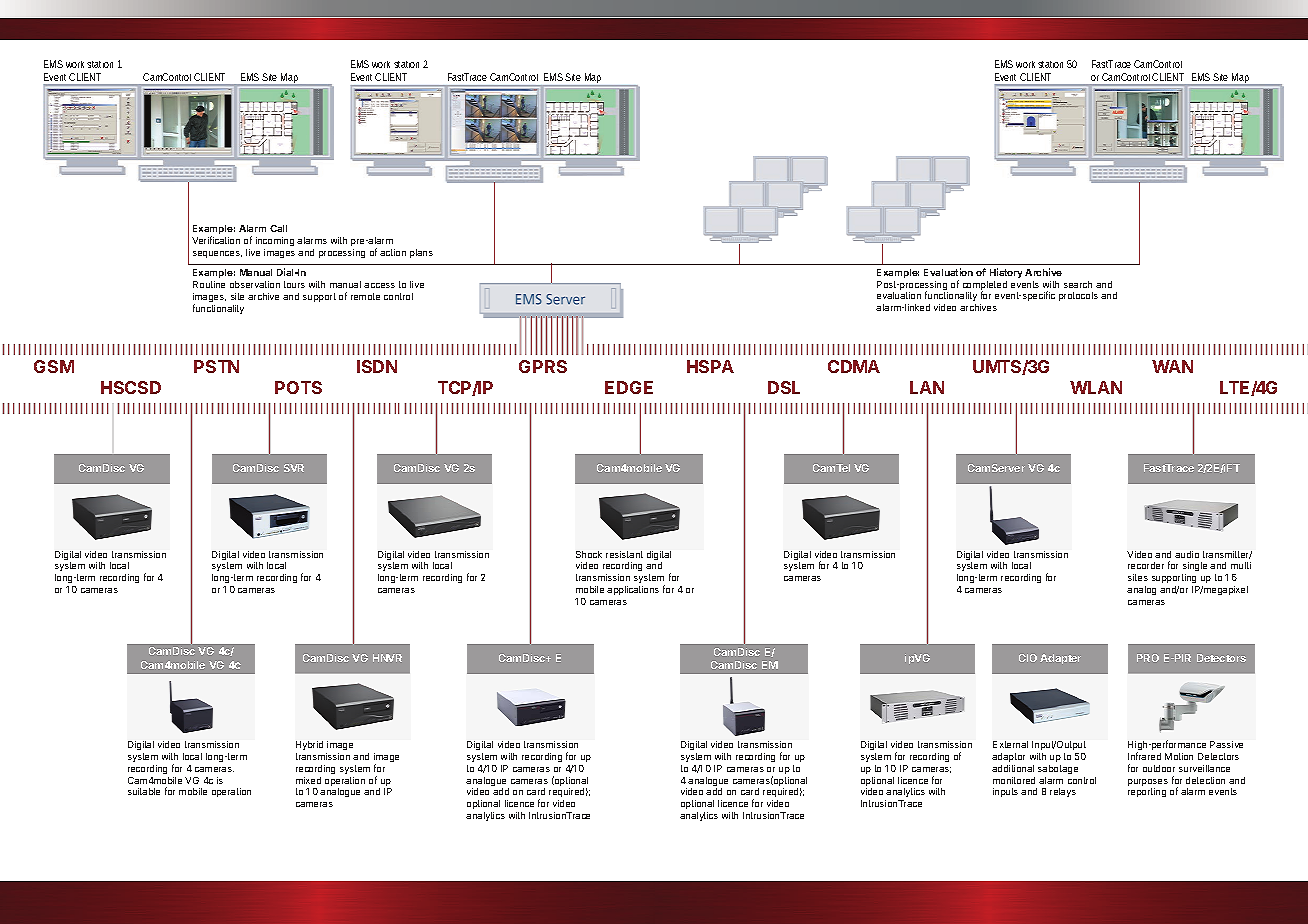  I want to click on mixed, so click(308, 780).
